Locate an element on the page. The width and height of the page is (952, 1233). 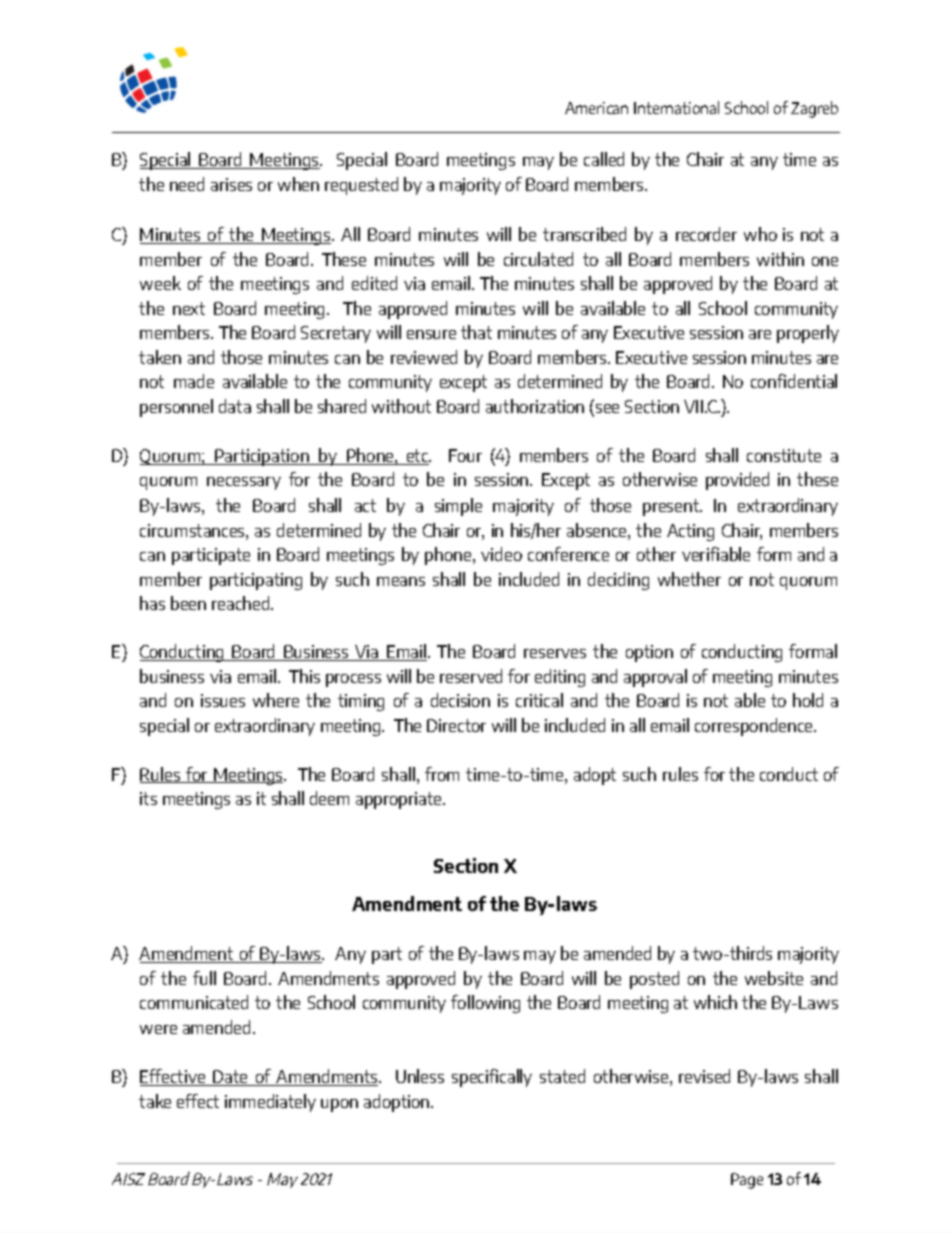
arises is located at coordinates (231, 184).
